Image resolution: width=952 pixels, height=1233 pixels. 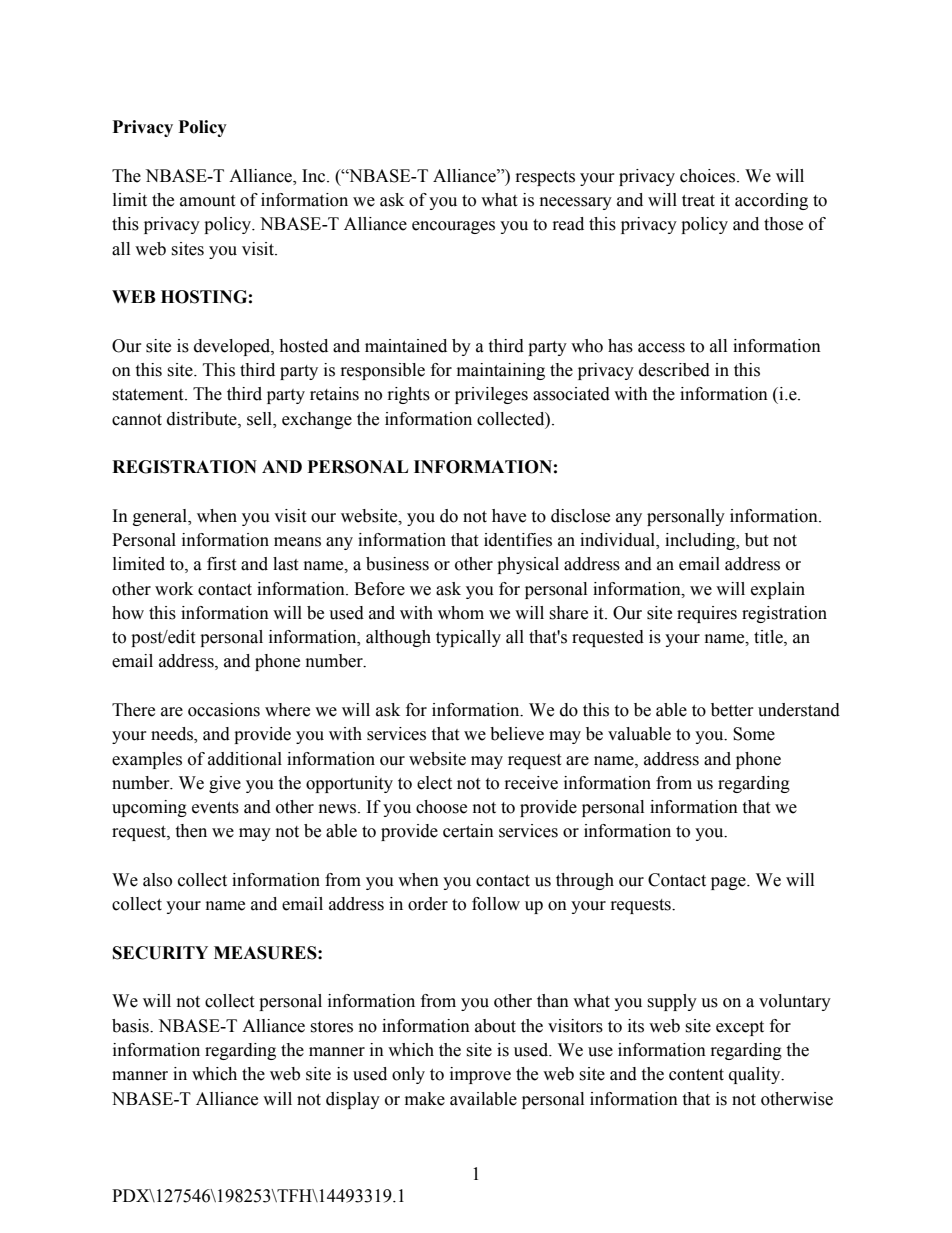 I want to click on give, so click(x=225, y=784).
